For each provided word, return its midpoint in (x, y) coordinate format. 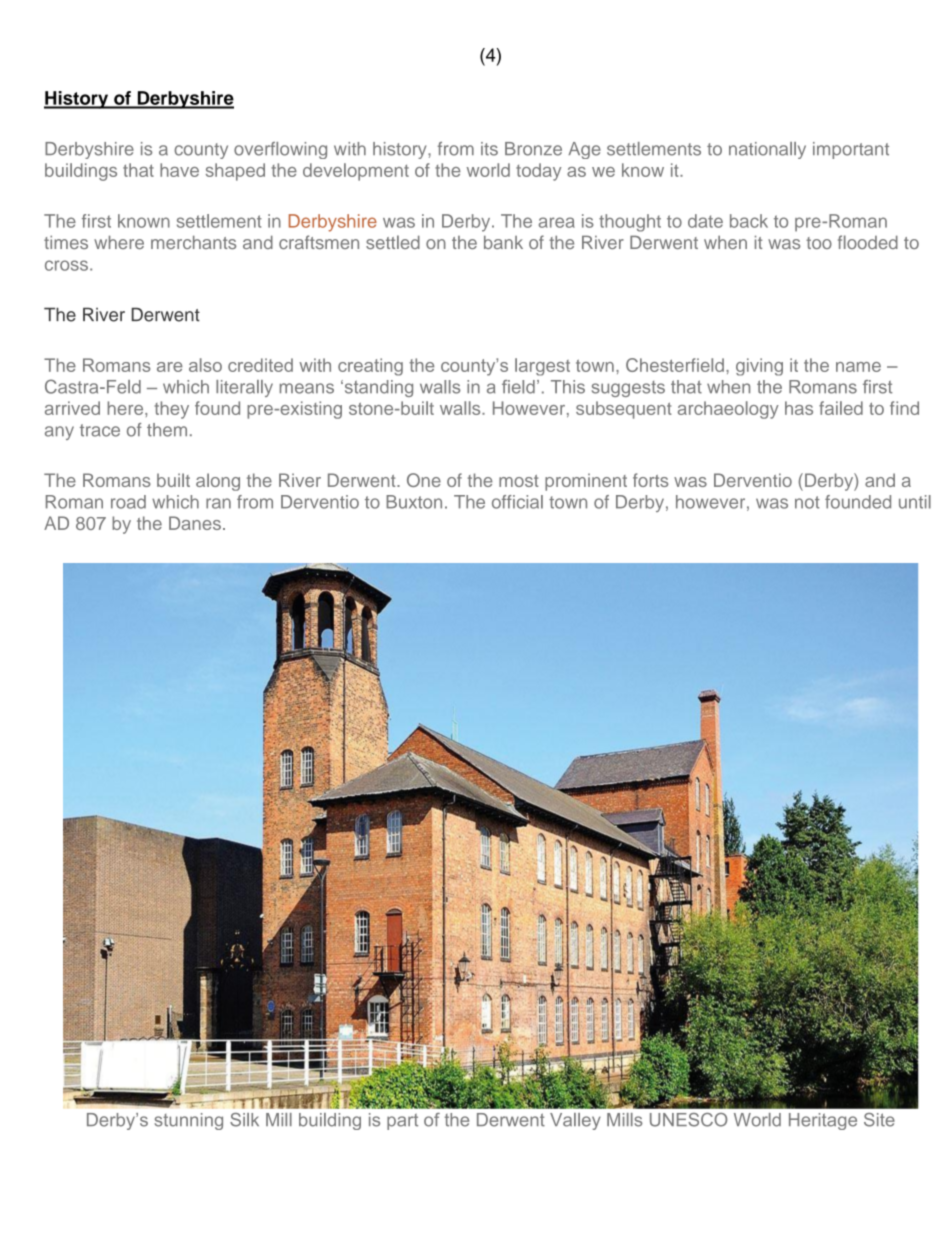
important (851, 150)
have (179, 170)
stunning (189, 1121)
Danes (195, 523)
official (517, 502)
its (489, 149)
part (402, 1122)
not (807, 502)
